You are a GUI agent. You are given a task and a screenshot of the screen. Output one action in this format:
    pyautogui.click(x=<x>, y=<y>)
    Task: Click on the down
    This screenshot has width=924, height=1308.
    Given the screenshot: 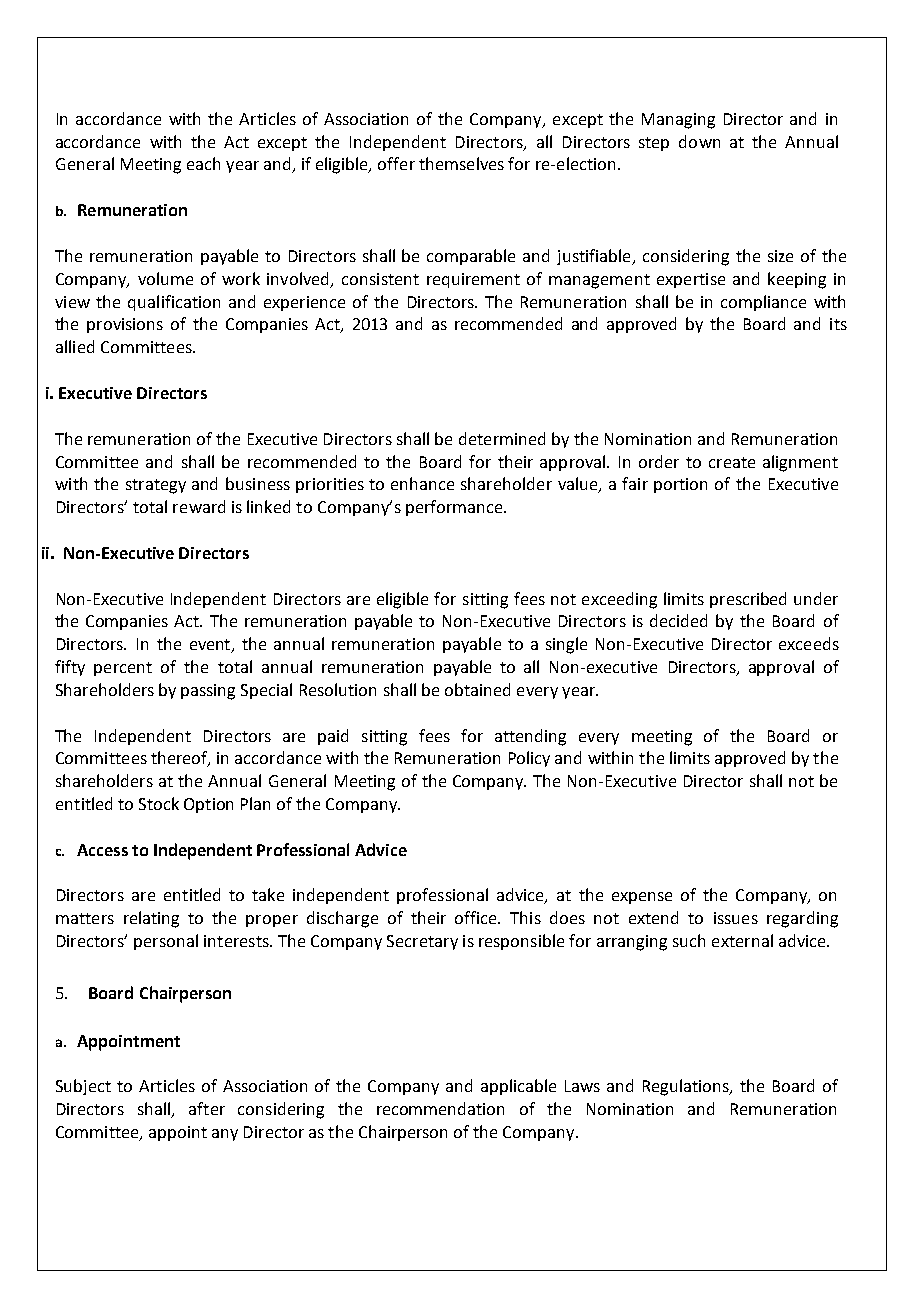 What is the action you would take?
    pyautogui.click(x=699, y=141)
